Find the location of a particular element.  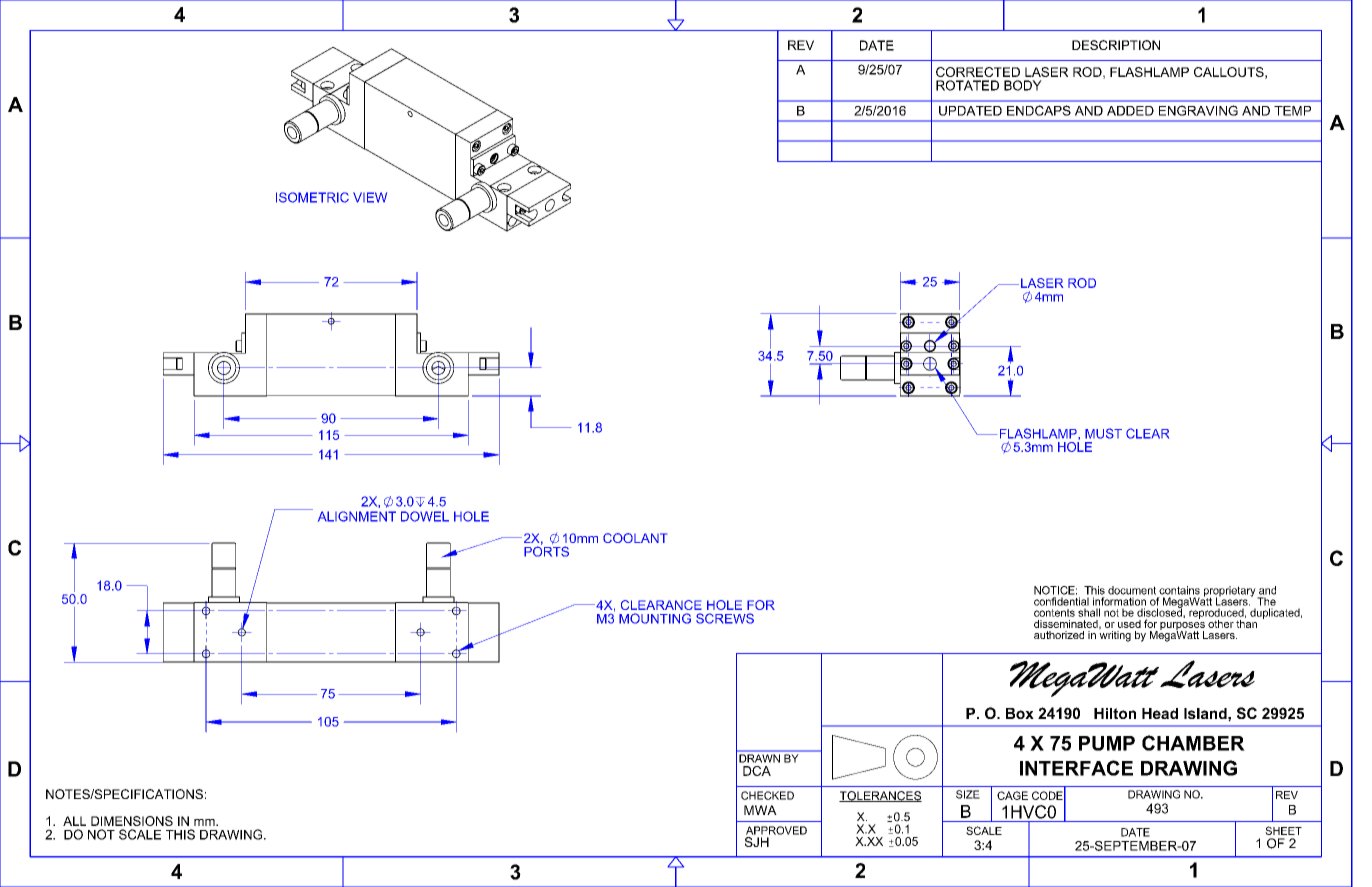

MWA is located at coordinates (760, 810).
